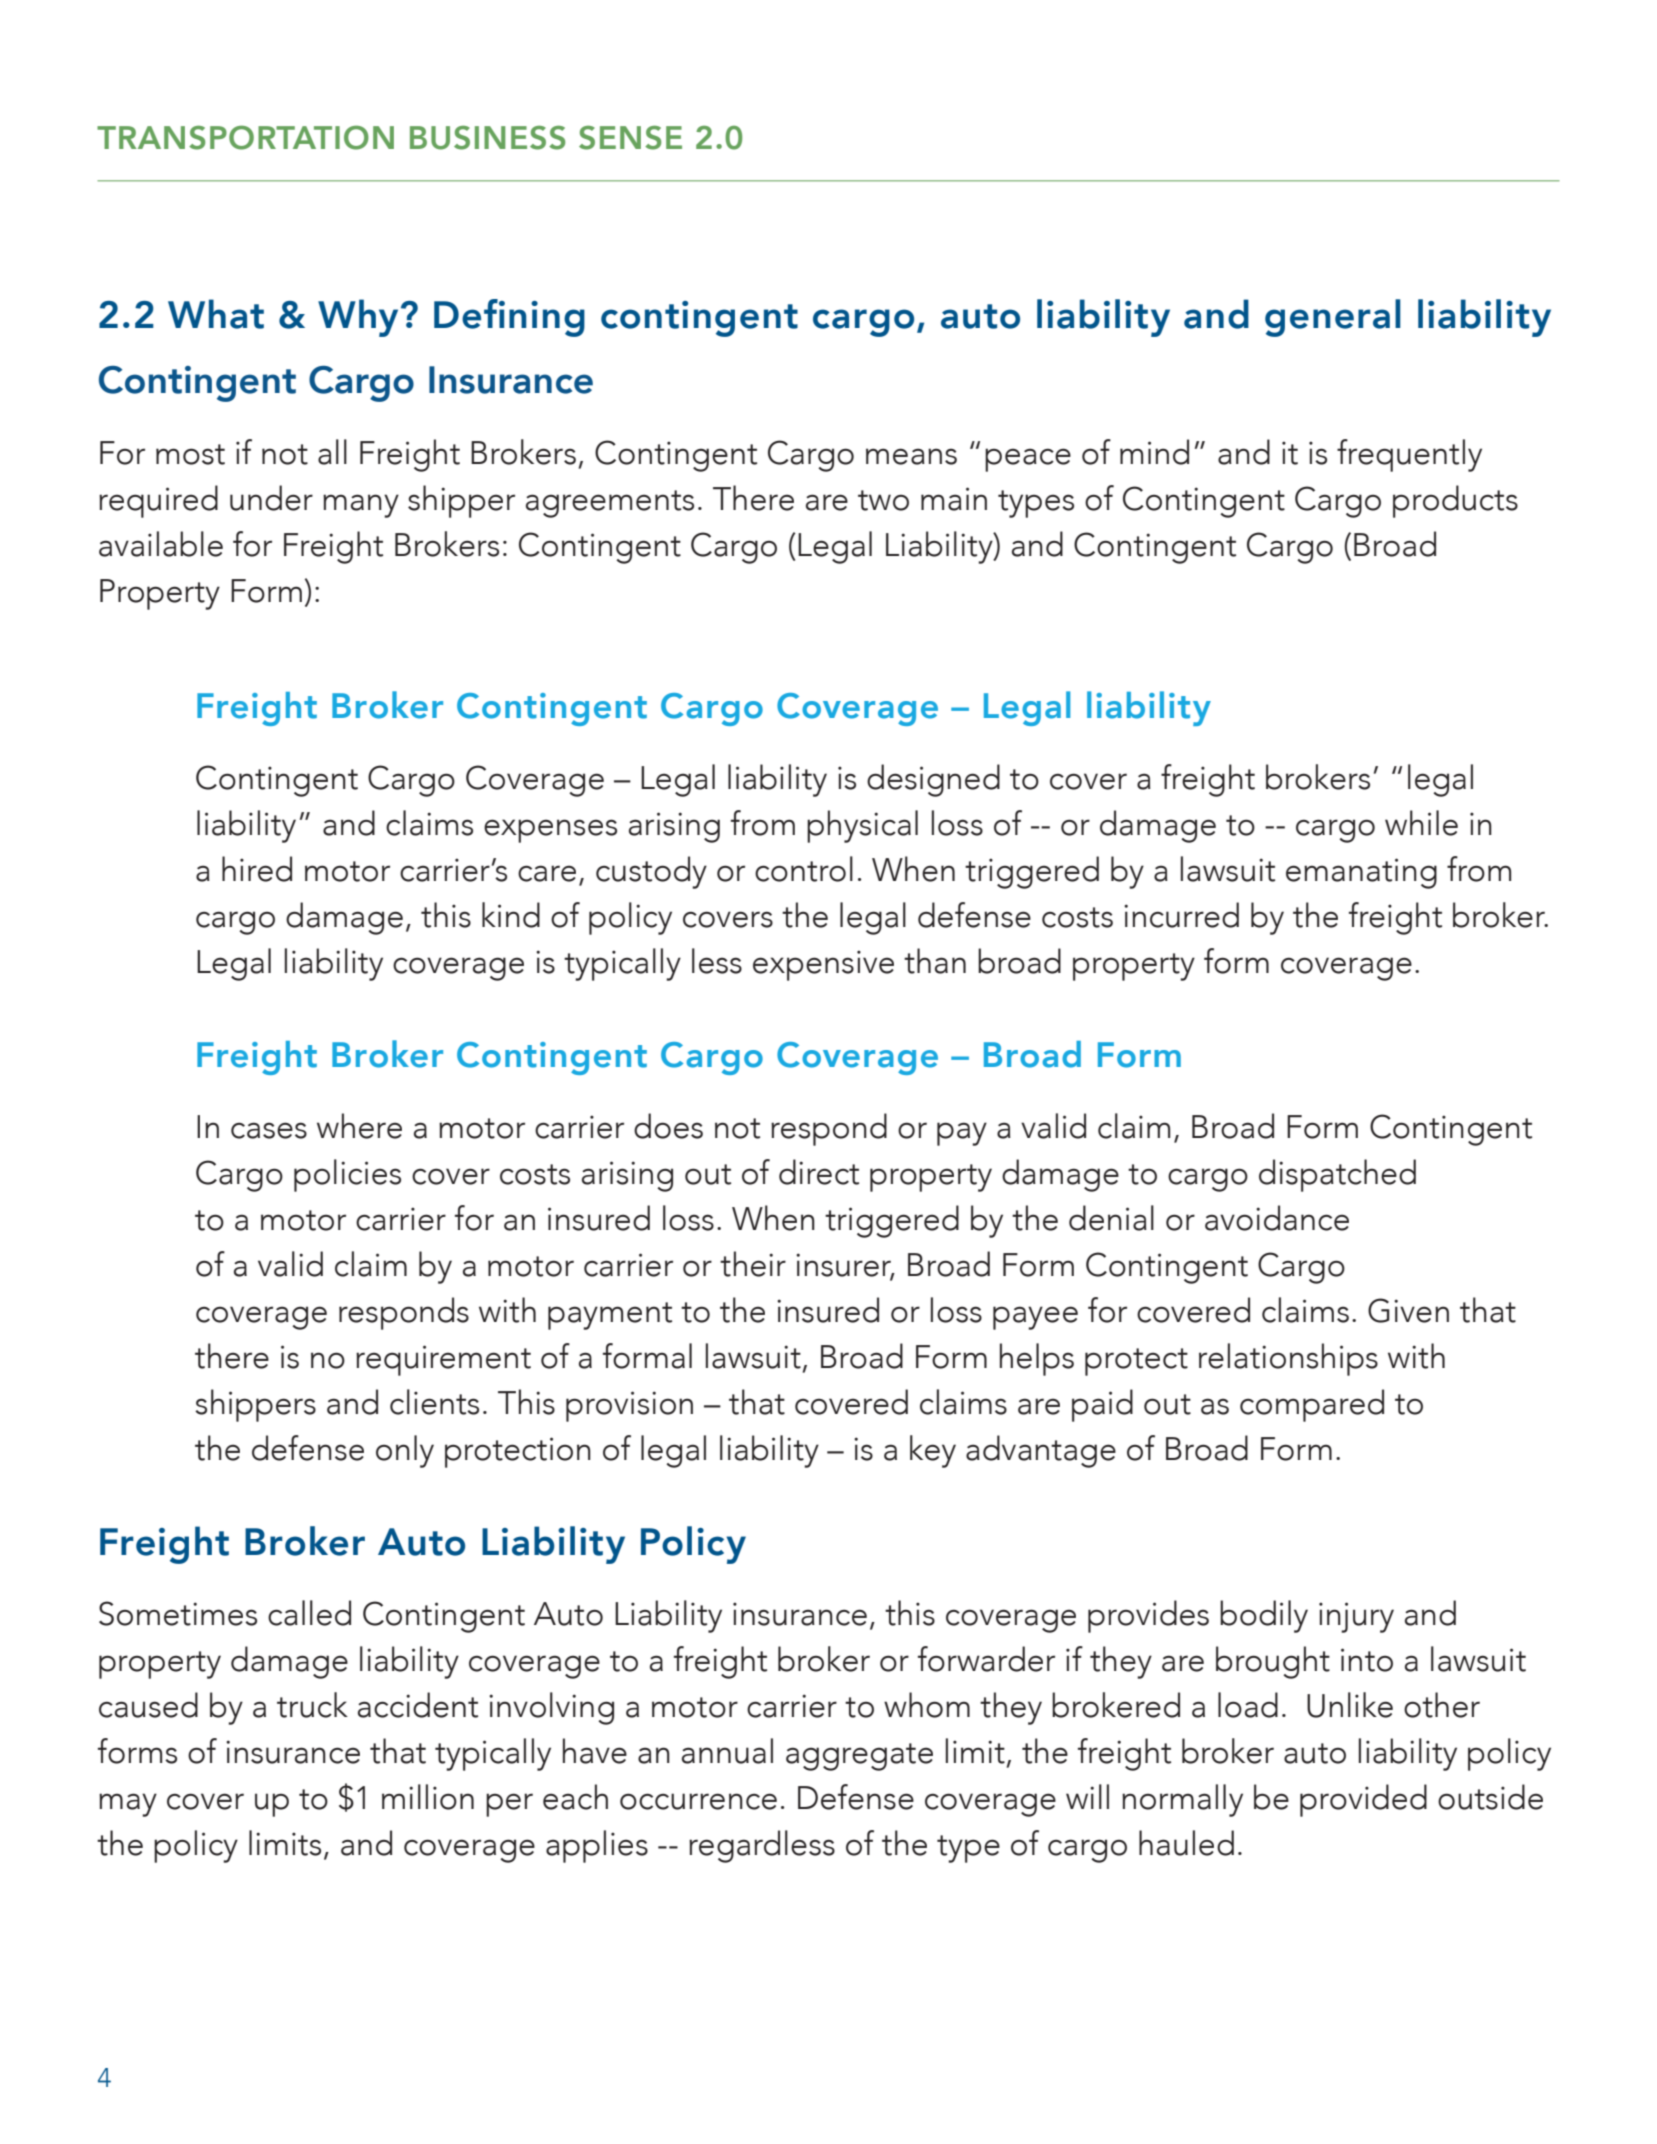 This image has width=1657, height=2144. I want to click on million, so click(428, 1797).
